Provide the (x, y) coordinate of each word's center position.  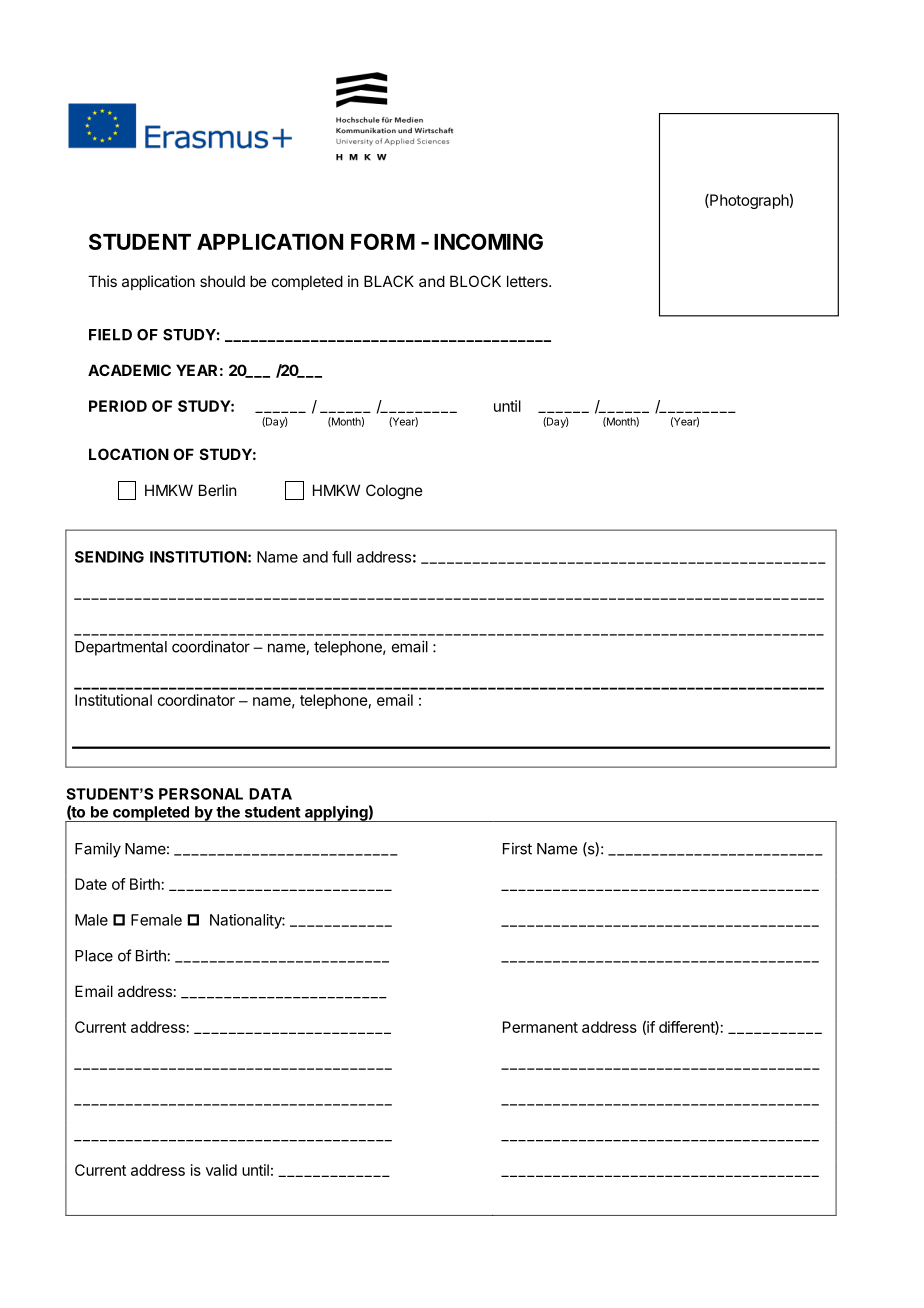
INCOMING (488, 241)
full (341, 556)
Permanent (540, 1027)
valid (221, 1170)
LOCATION (129, 454)
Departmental (121, 648)
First (517, 848)
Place (94, 956)
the (228, 812)
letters (528, 281)
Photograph (748, 201)
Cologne (394, 492)
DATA (270, 794)
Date (91, 884)
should (222, 281)
